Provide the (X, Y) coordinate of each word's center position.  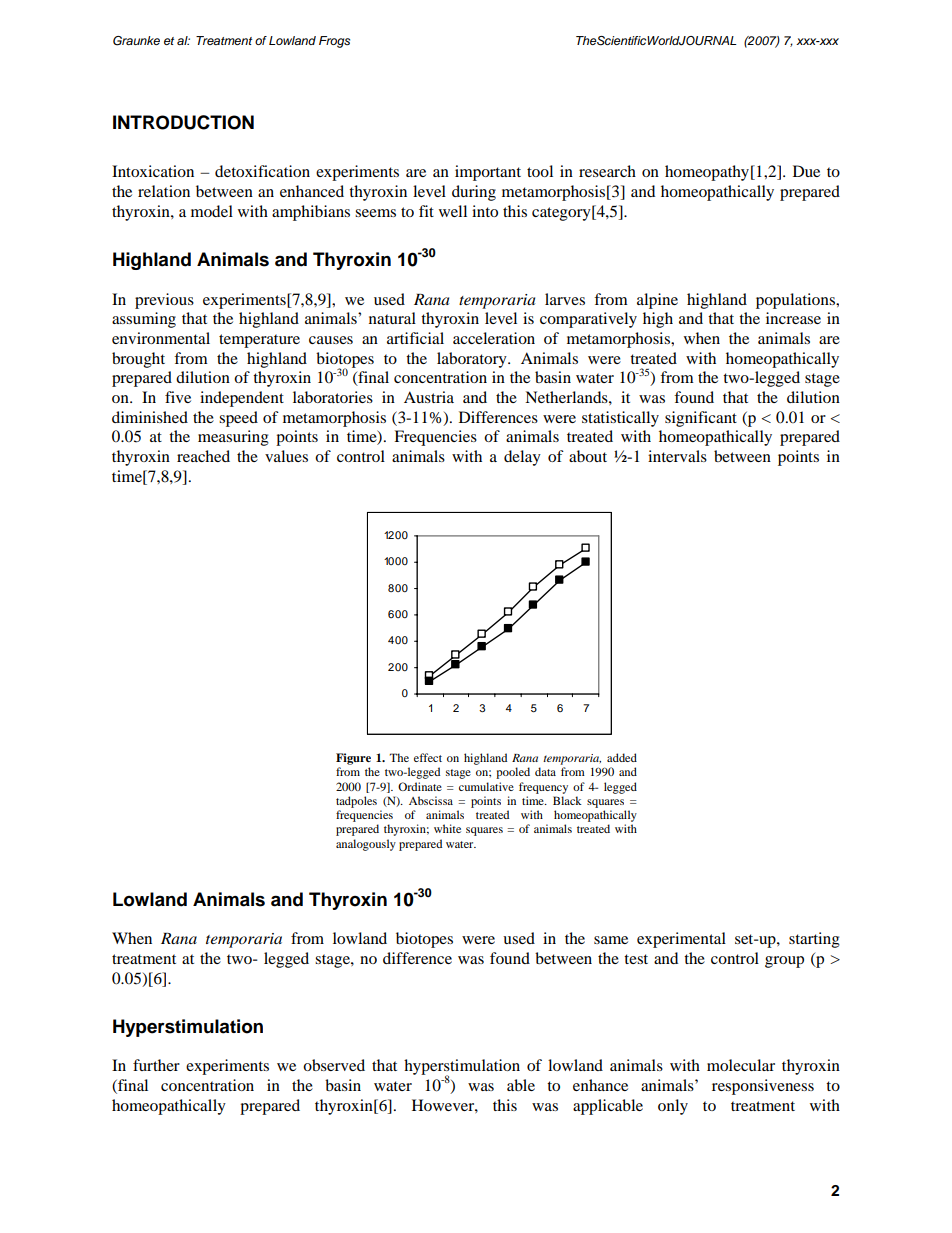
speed (238, 419)
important (488, 173)
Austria (429, 397)
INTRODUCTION (183, 122)
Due (806, 171)
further (156, 1065)
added (622, 757)
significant (701, 419)
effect (428, 757)
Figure (353, 759)
